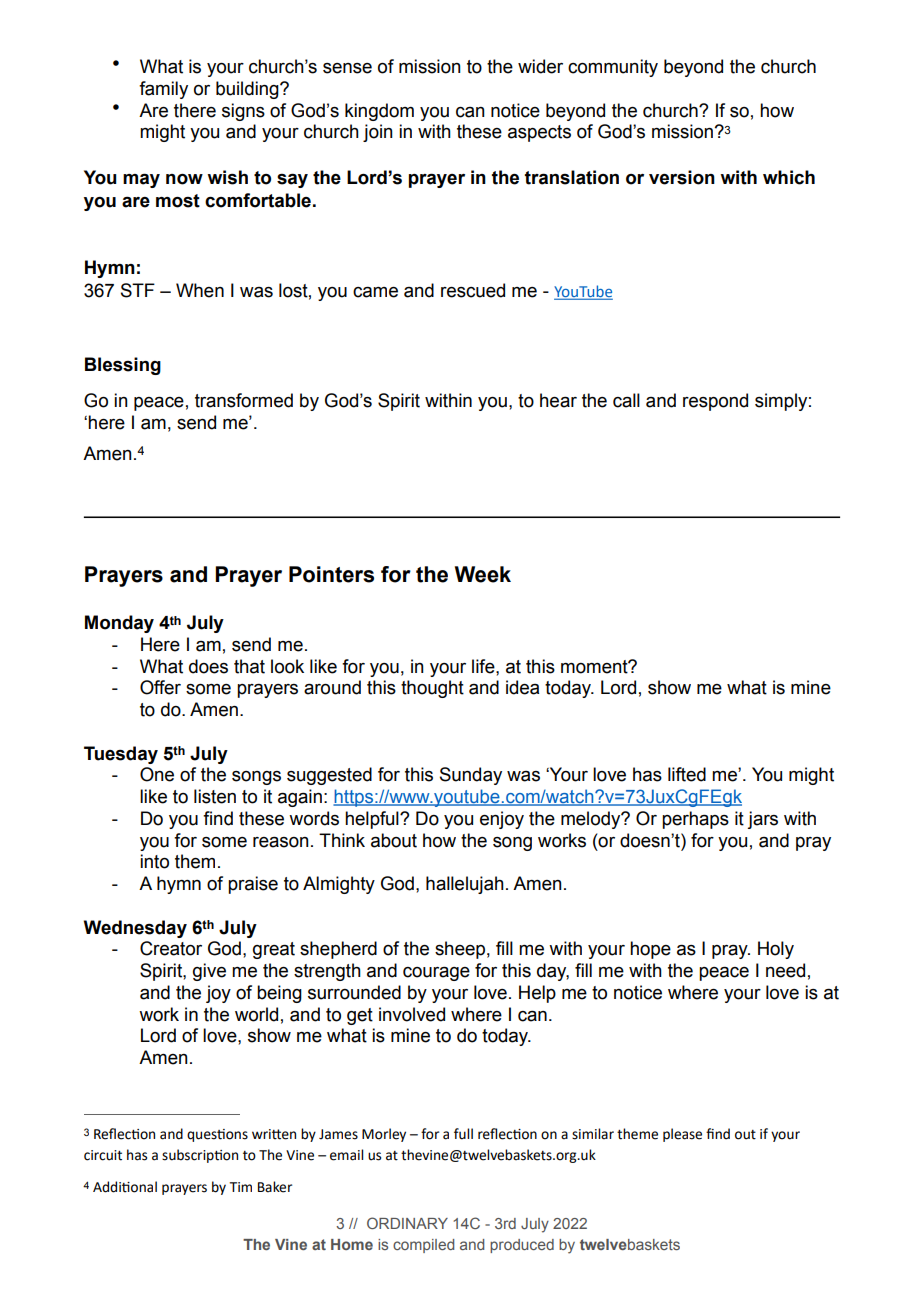 Image resolution: width=924 pixels, height=1308 pixels. Describe the element at coordinates (682, 1135) in the document. I see `please` at that location.
